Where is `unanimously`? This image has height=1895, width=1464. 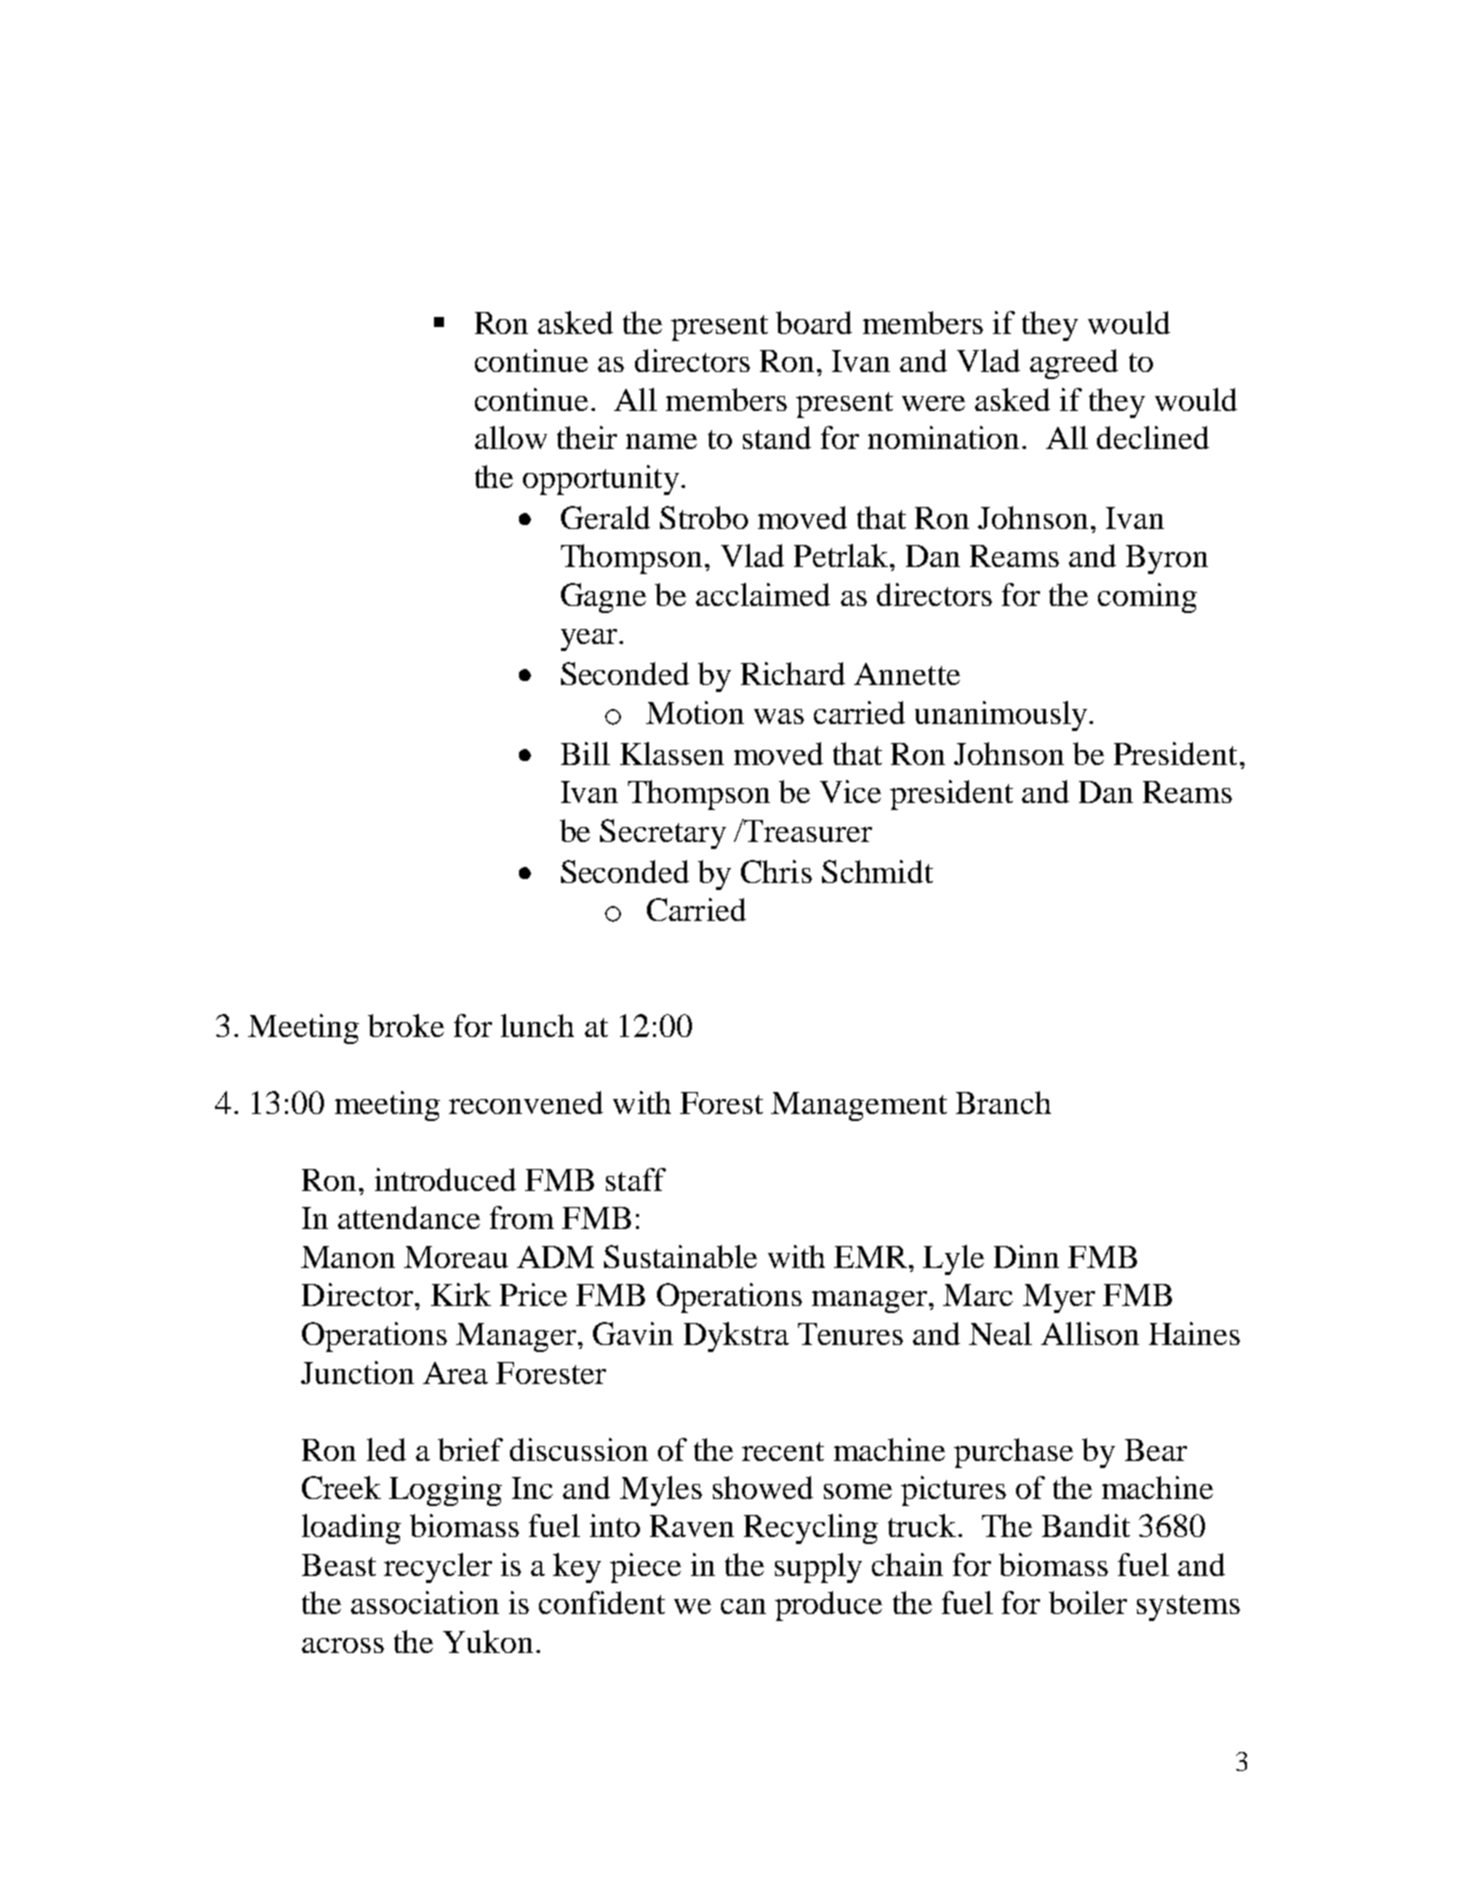 unanimously is located at coordinates (1001, 716).
